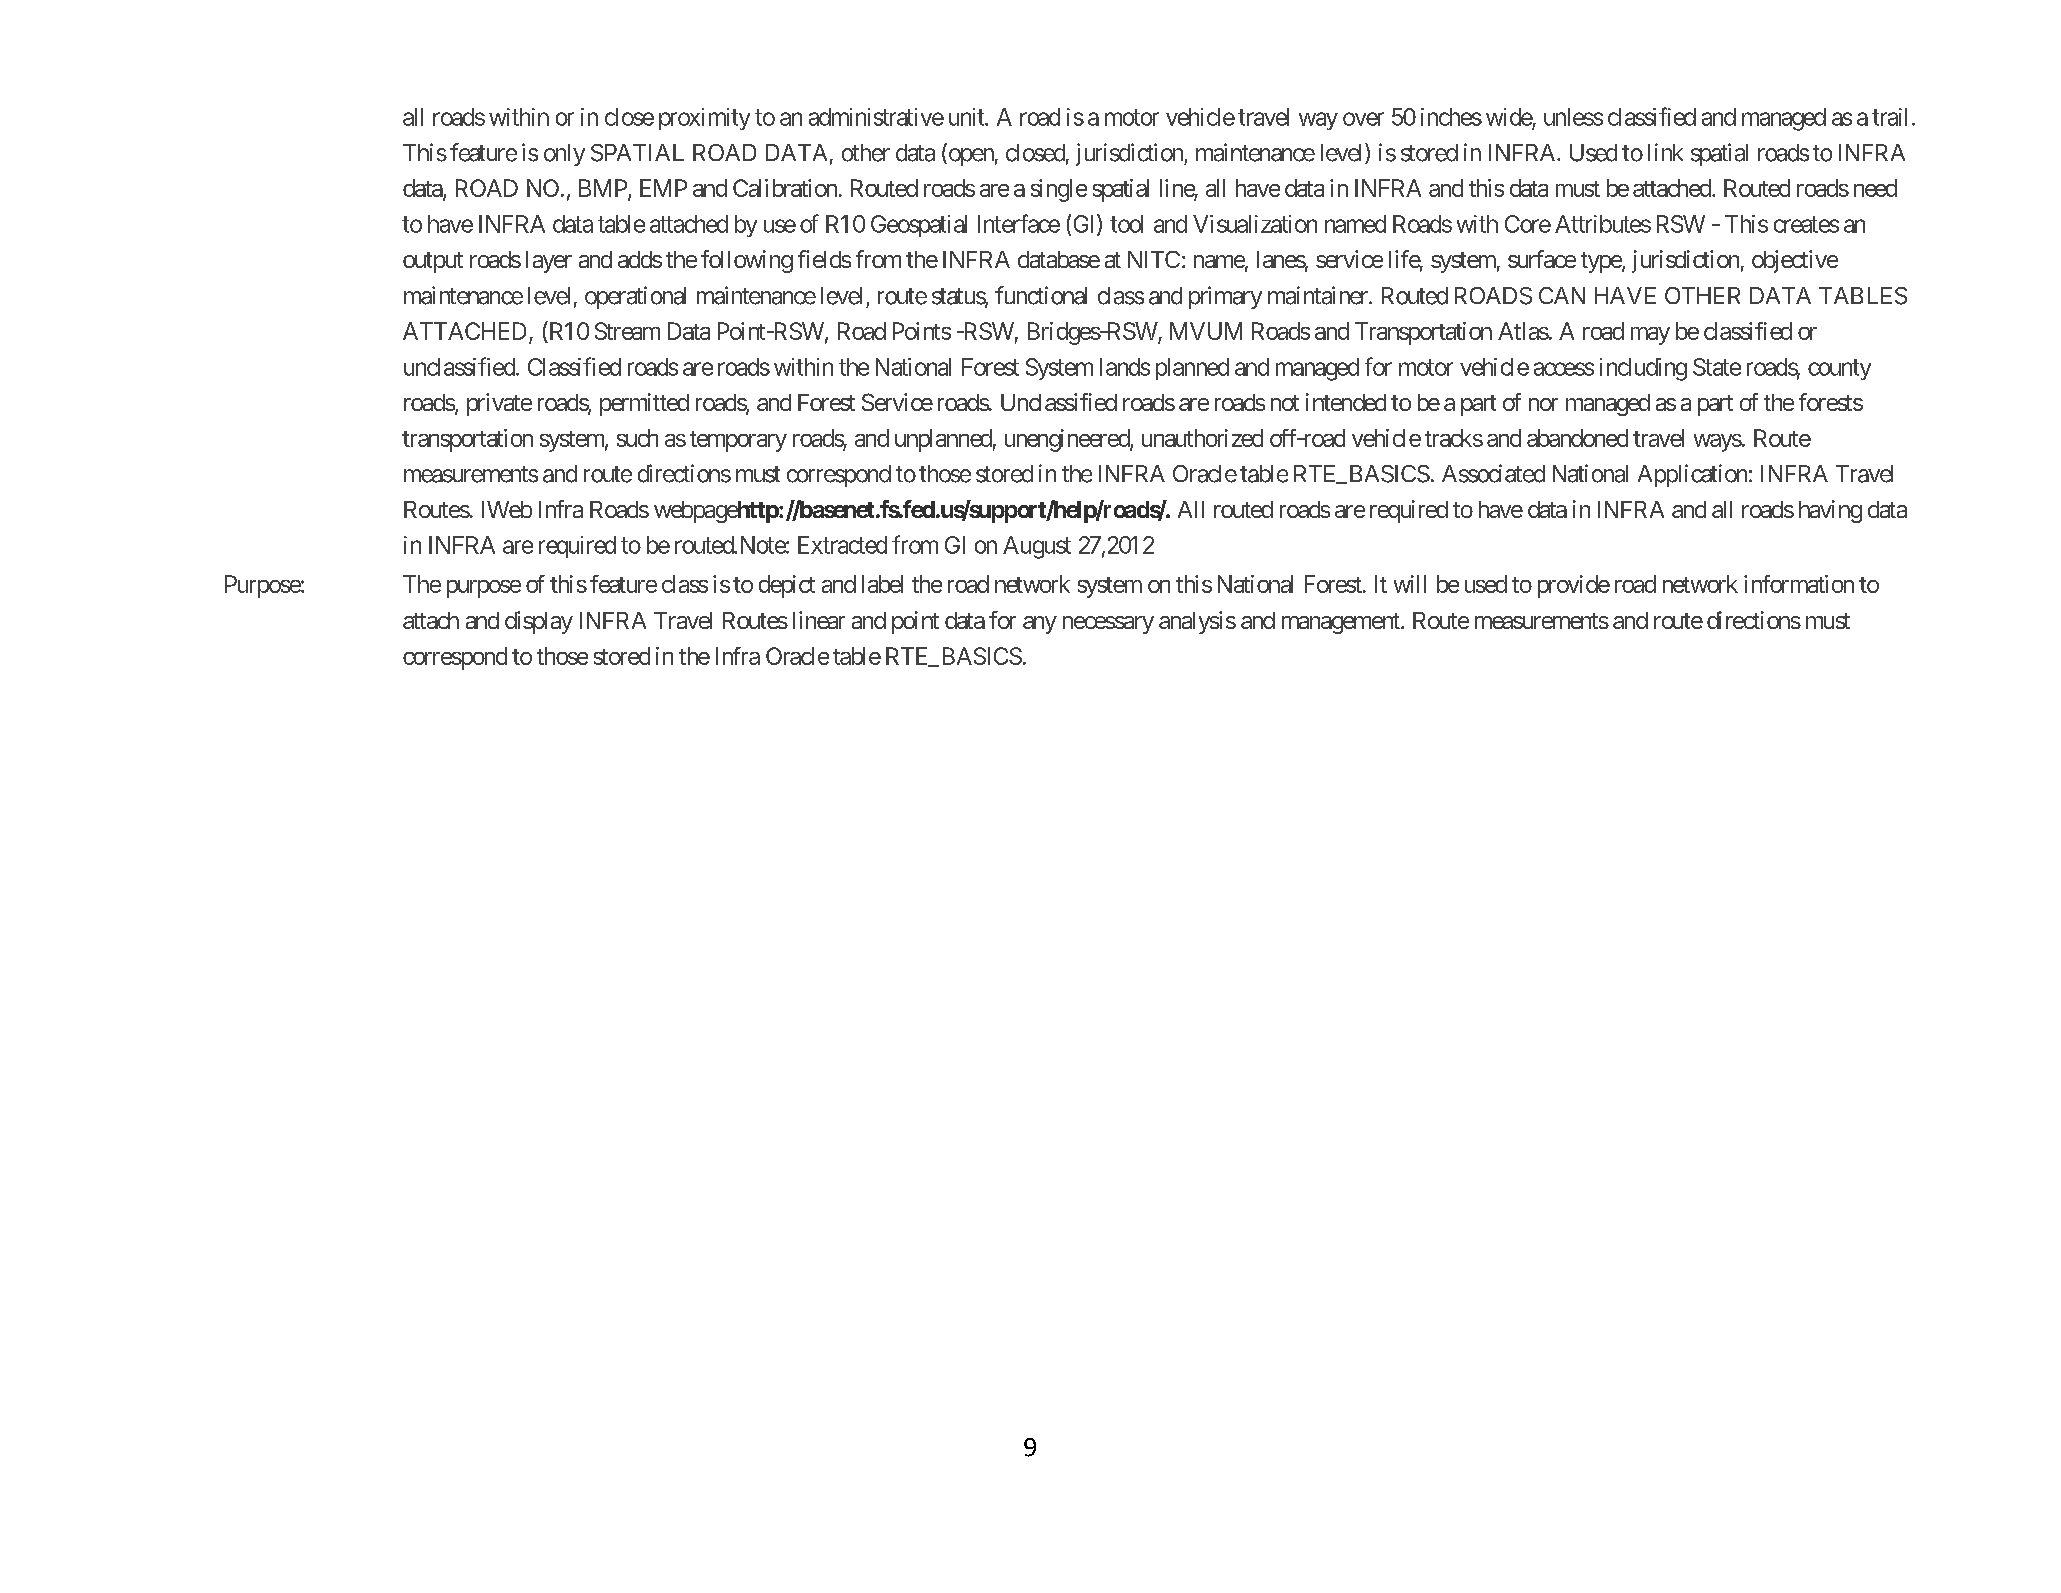  Describe the element at coordinates (1692, 475) in the screenshot. I see `Application` at that location.
